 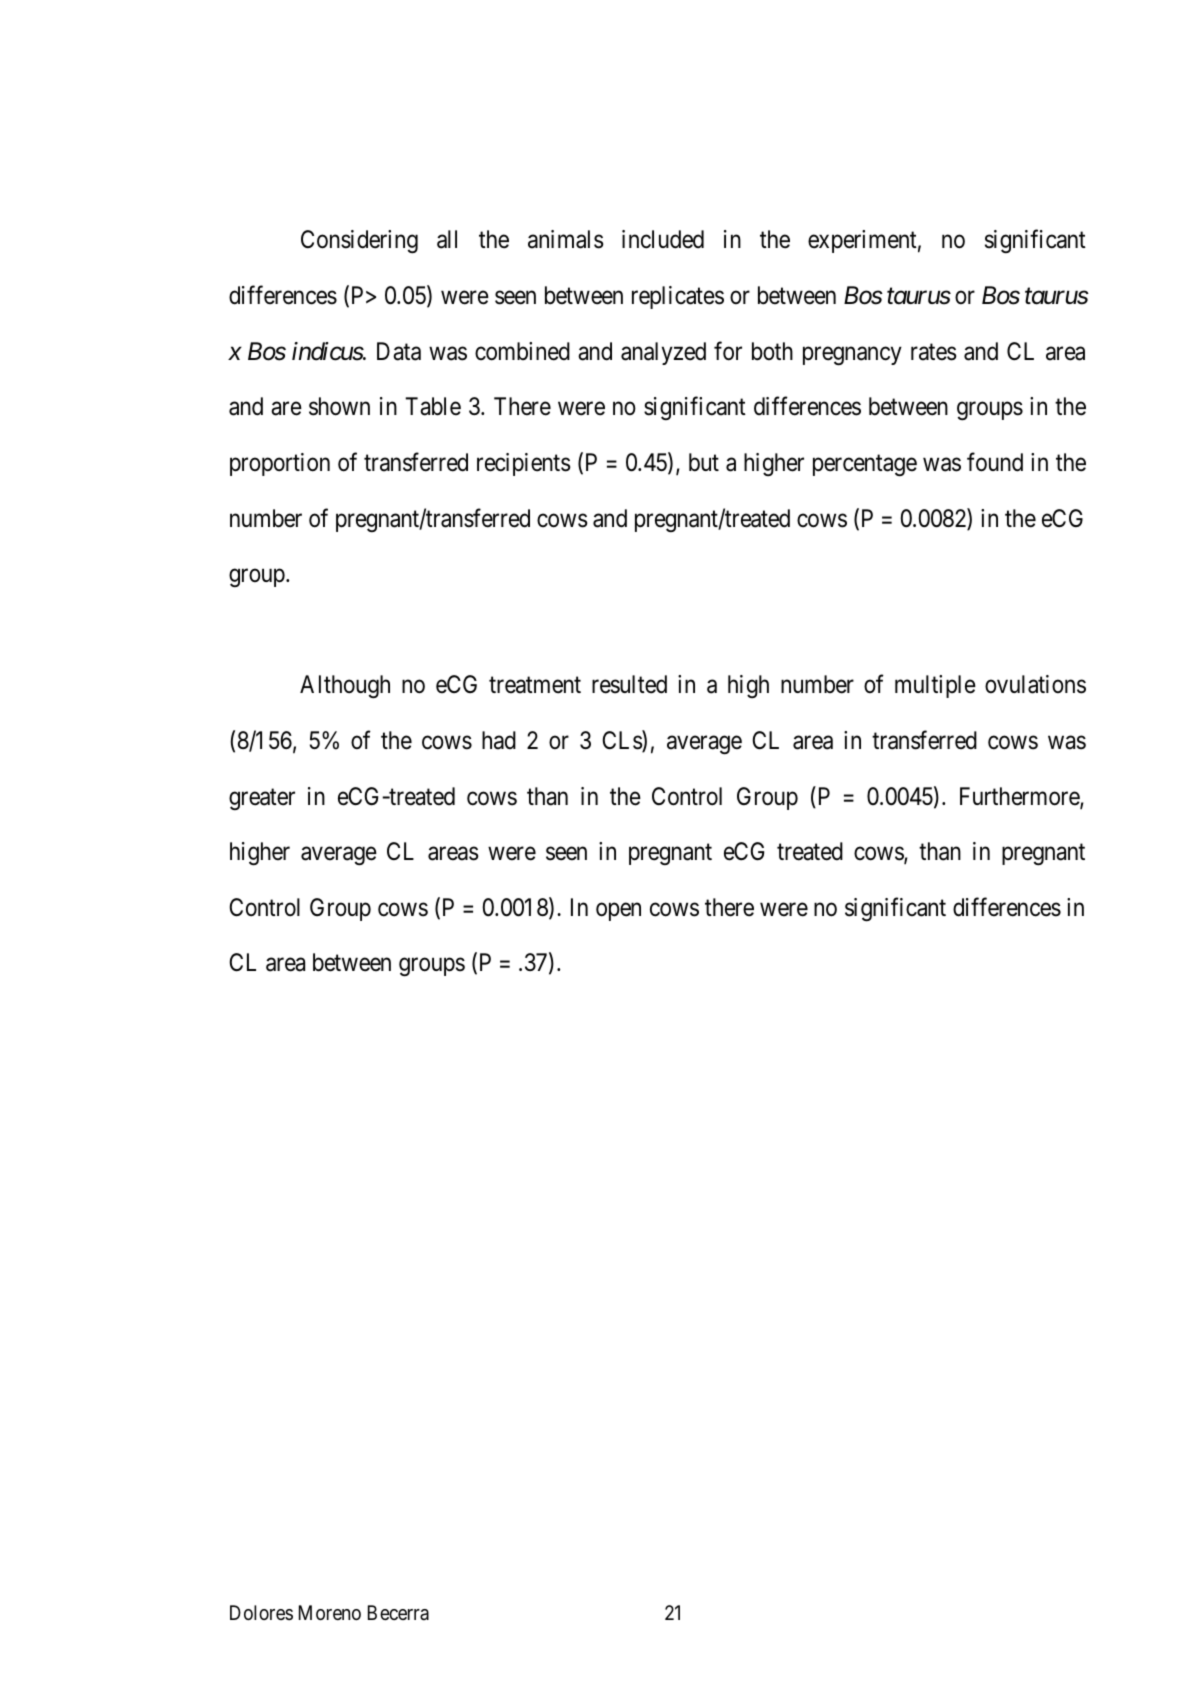 I want to click on Moreno, so click(x=330, y=1612).
